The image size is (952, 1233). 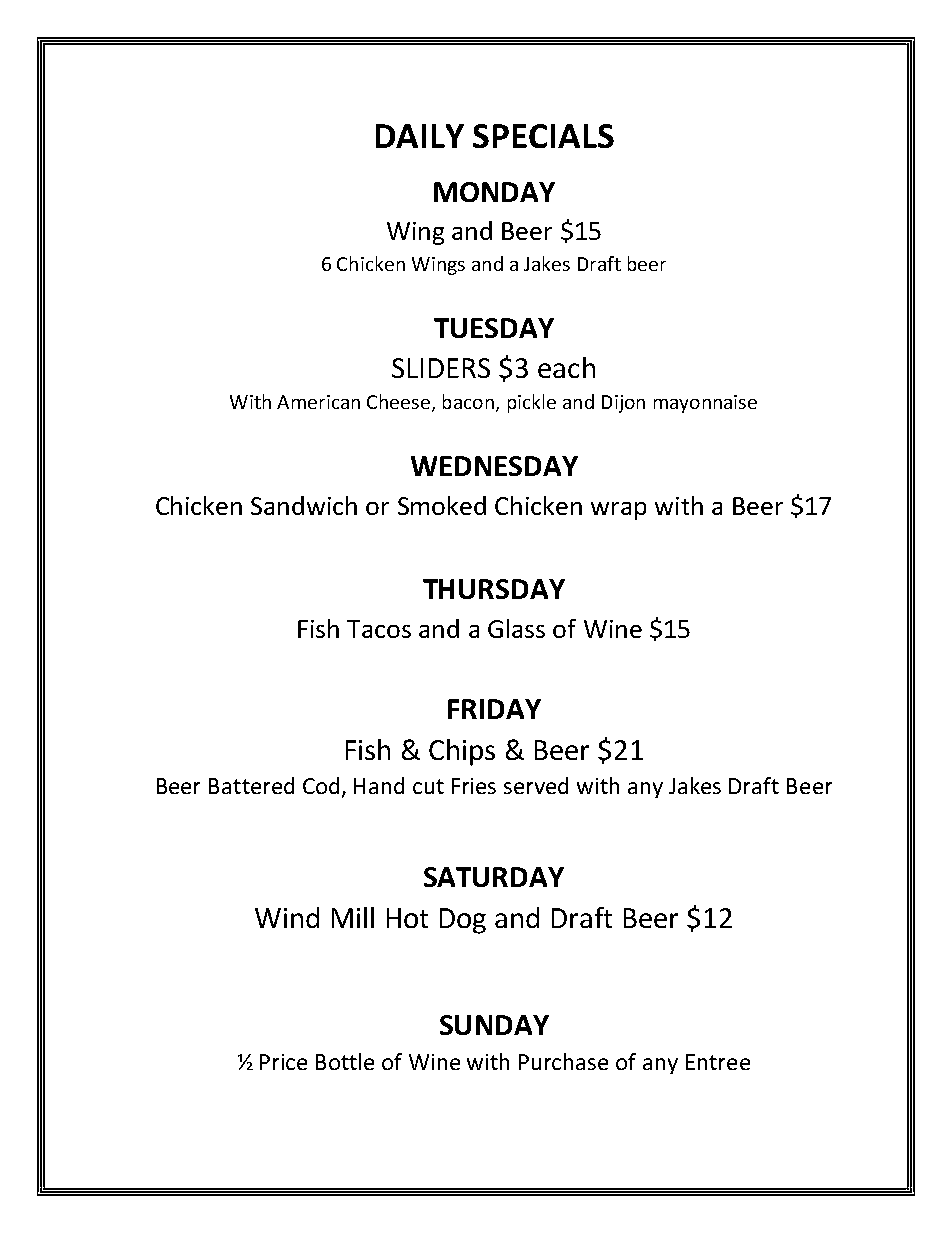 I want to click on Price, so click(x=283, y=1062).
